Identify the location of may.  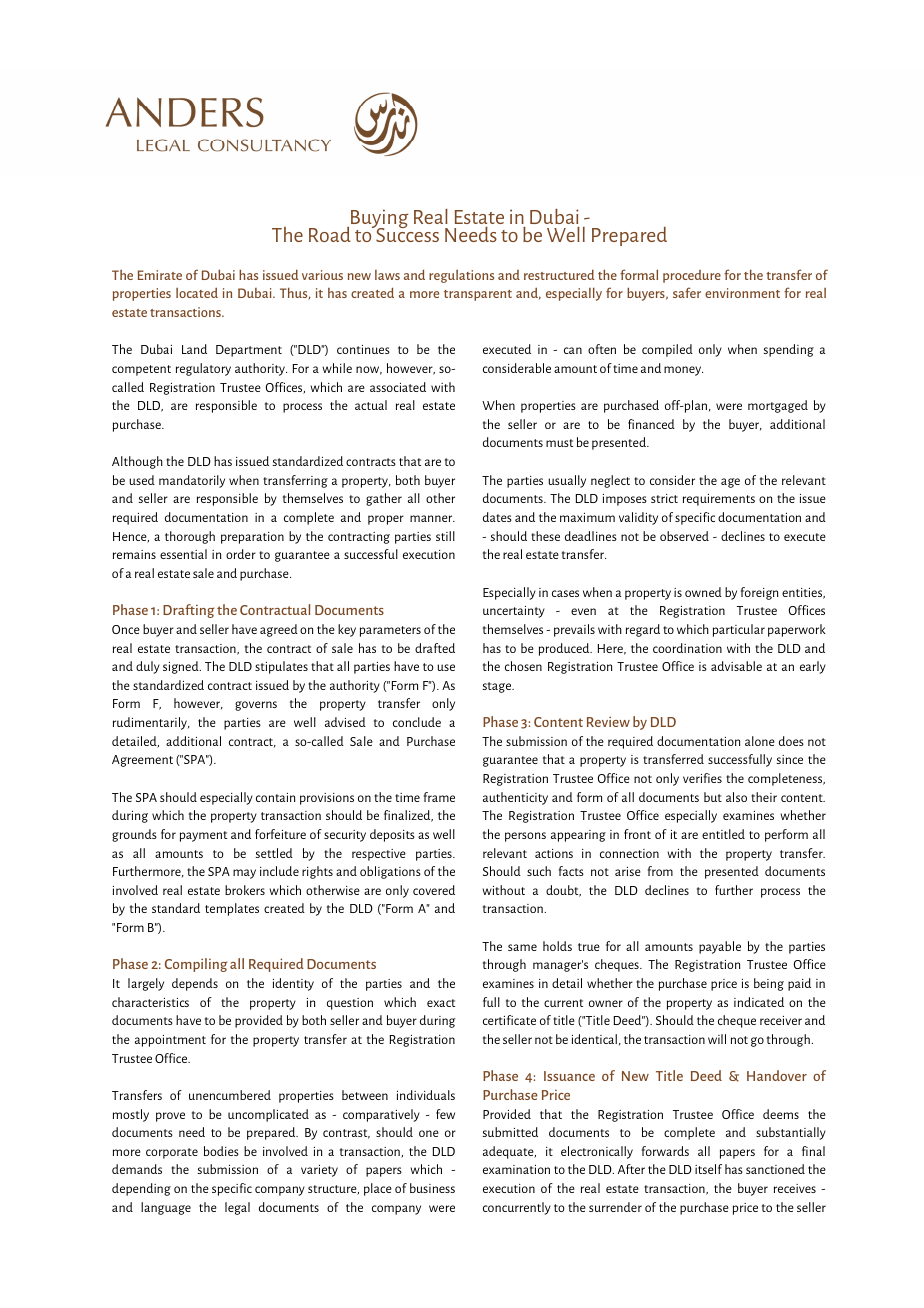
(244, 874).
